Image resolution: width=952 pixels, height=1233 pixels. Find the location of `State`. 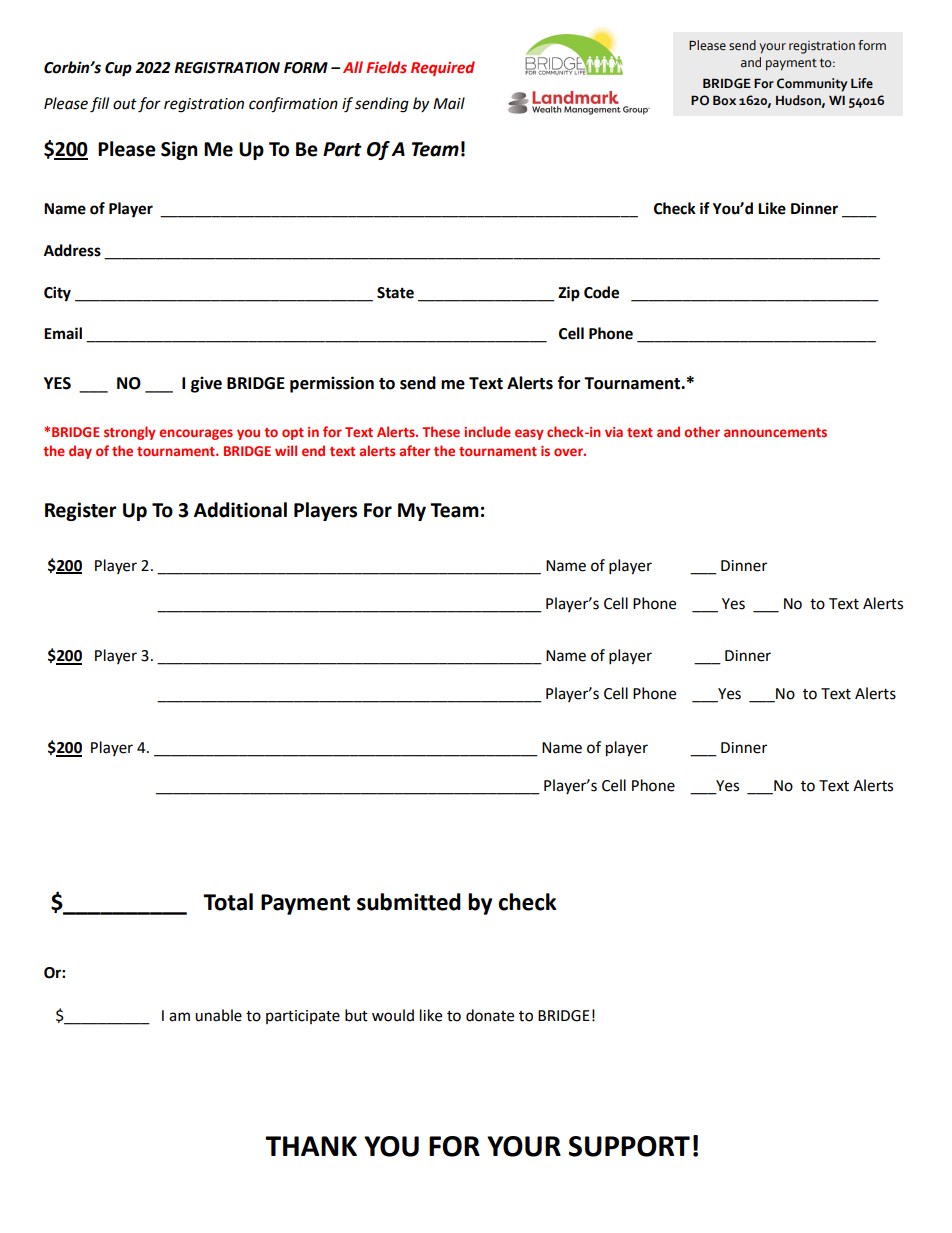

State is located at coordinates (395, 293).
